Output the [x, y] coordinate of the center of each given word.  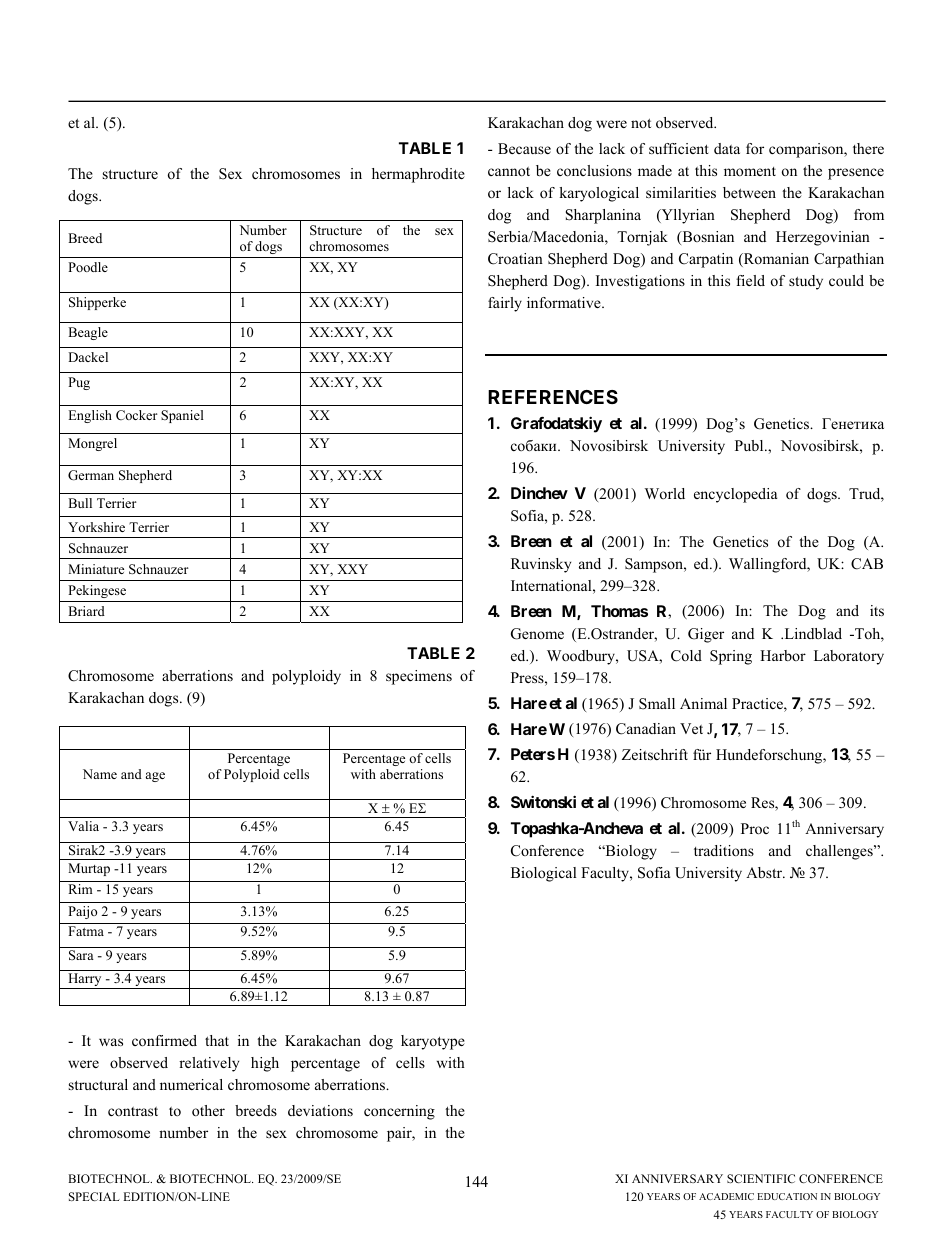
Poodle [88, 267]
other [208, 1110]
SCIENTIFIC [761, 1178]
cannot [509, 171]
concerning [399, 1112]
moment [750, 171]
